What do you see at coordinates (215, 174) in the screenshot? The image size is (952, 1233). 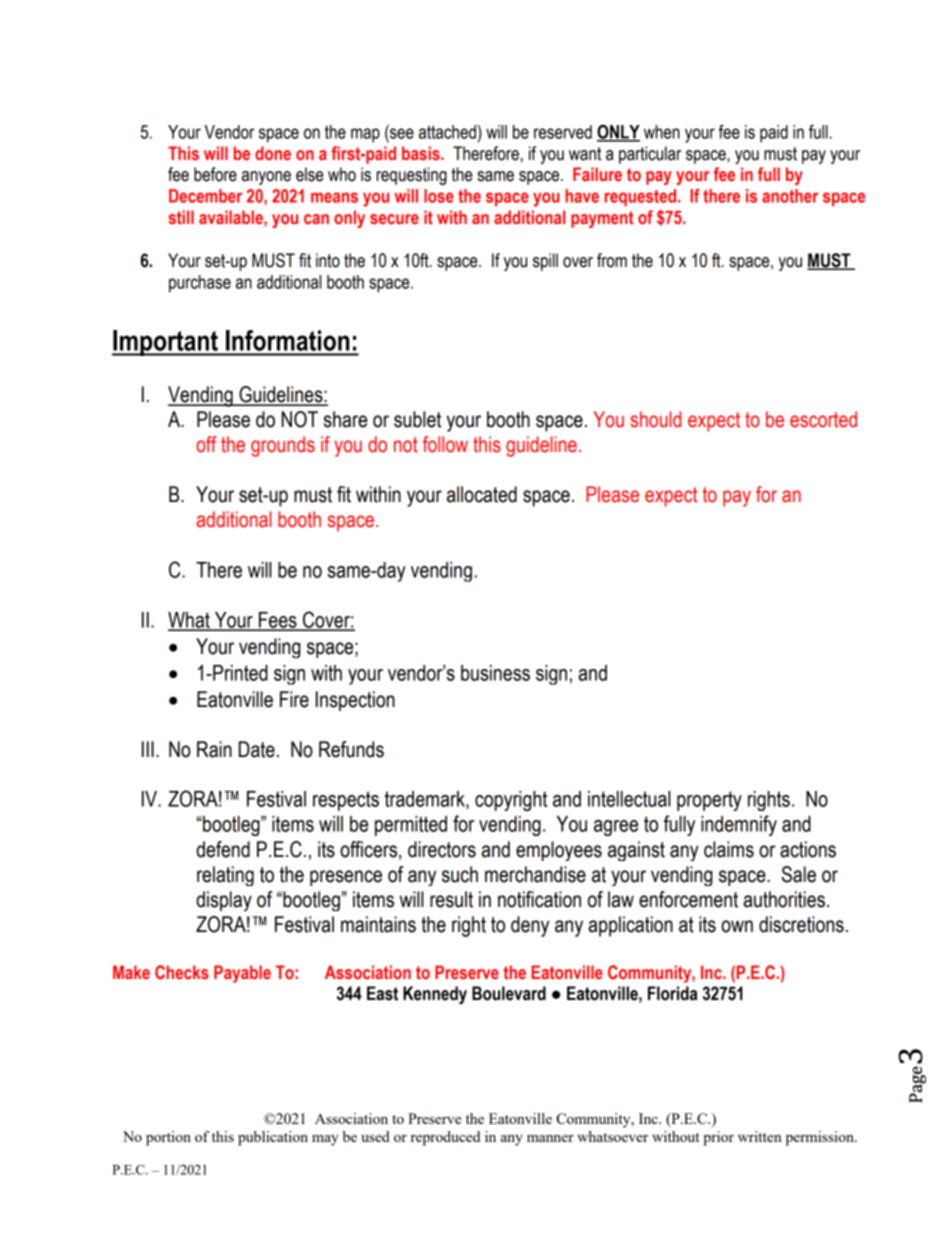 I see `before` at bounding box center [215, 174].
